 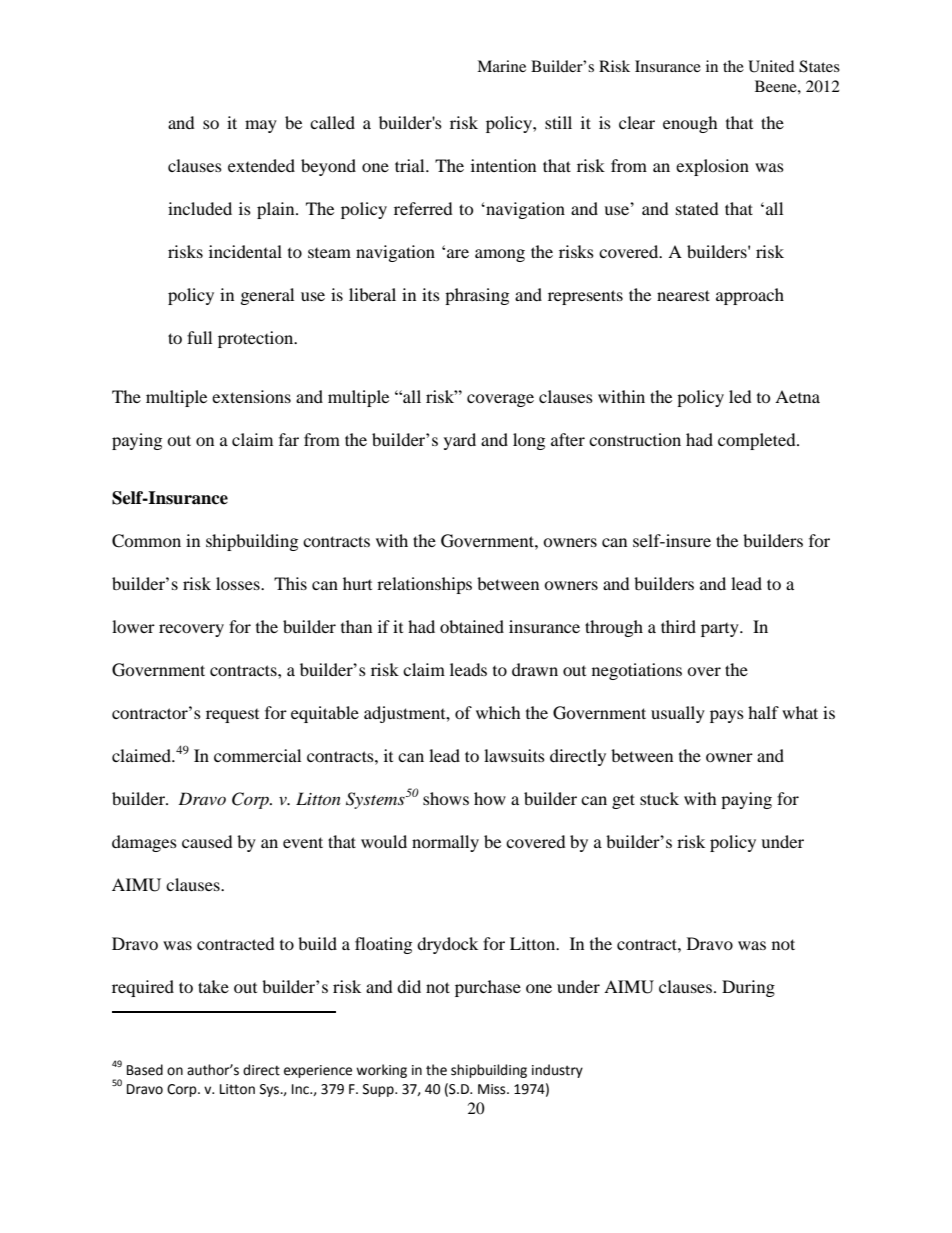 I want to click on extensions, so click(x=251, y=396).
